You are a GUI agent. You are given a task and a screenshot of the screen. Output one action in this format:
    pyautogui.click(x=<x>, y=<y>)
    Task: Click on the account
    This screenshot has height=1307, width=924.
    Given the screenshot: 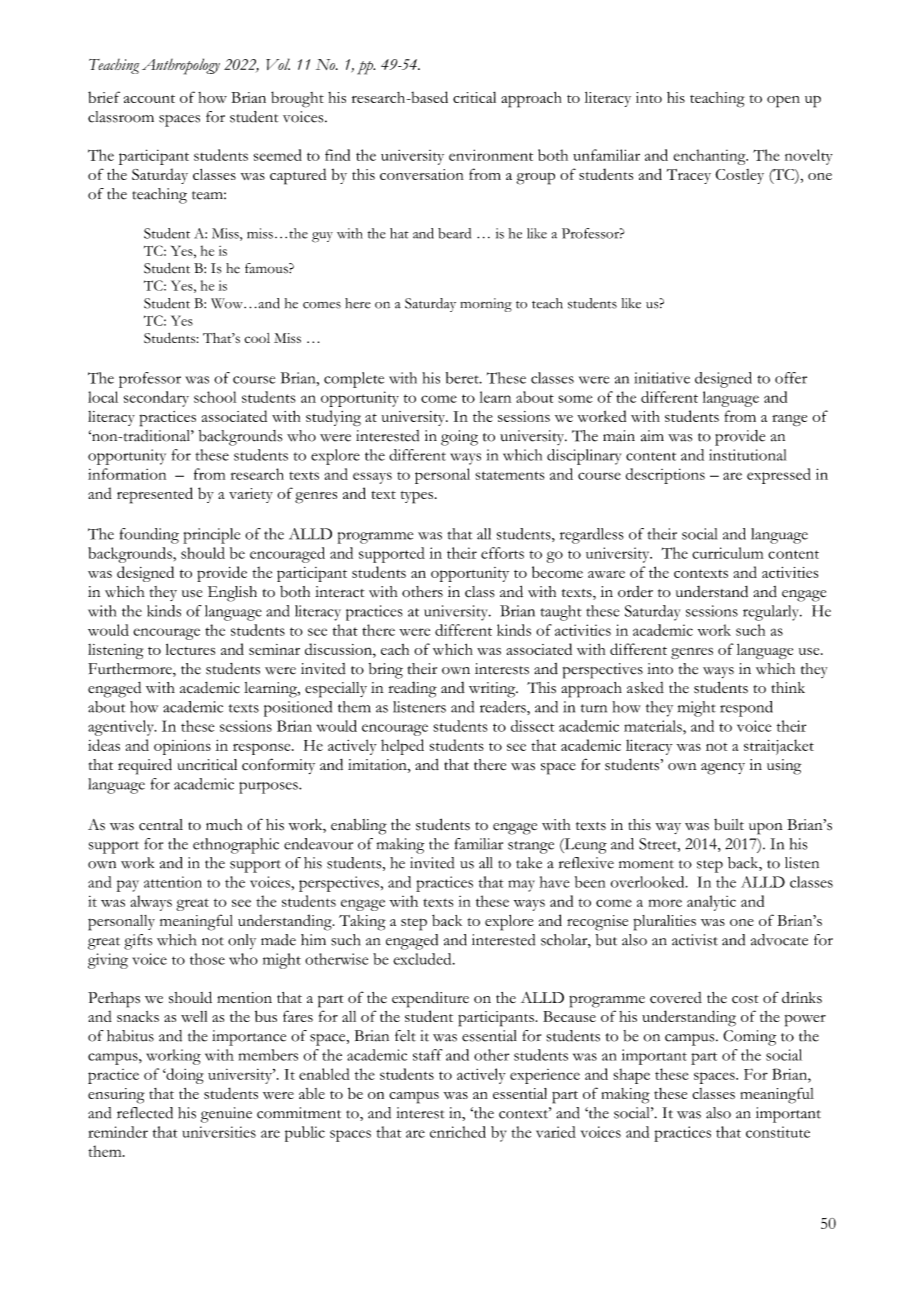 What is the action you would take?
    pyautogui.click(x=149, y=99)
